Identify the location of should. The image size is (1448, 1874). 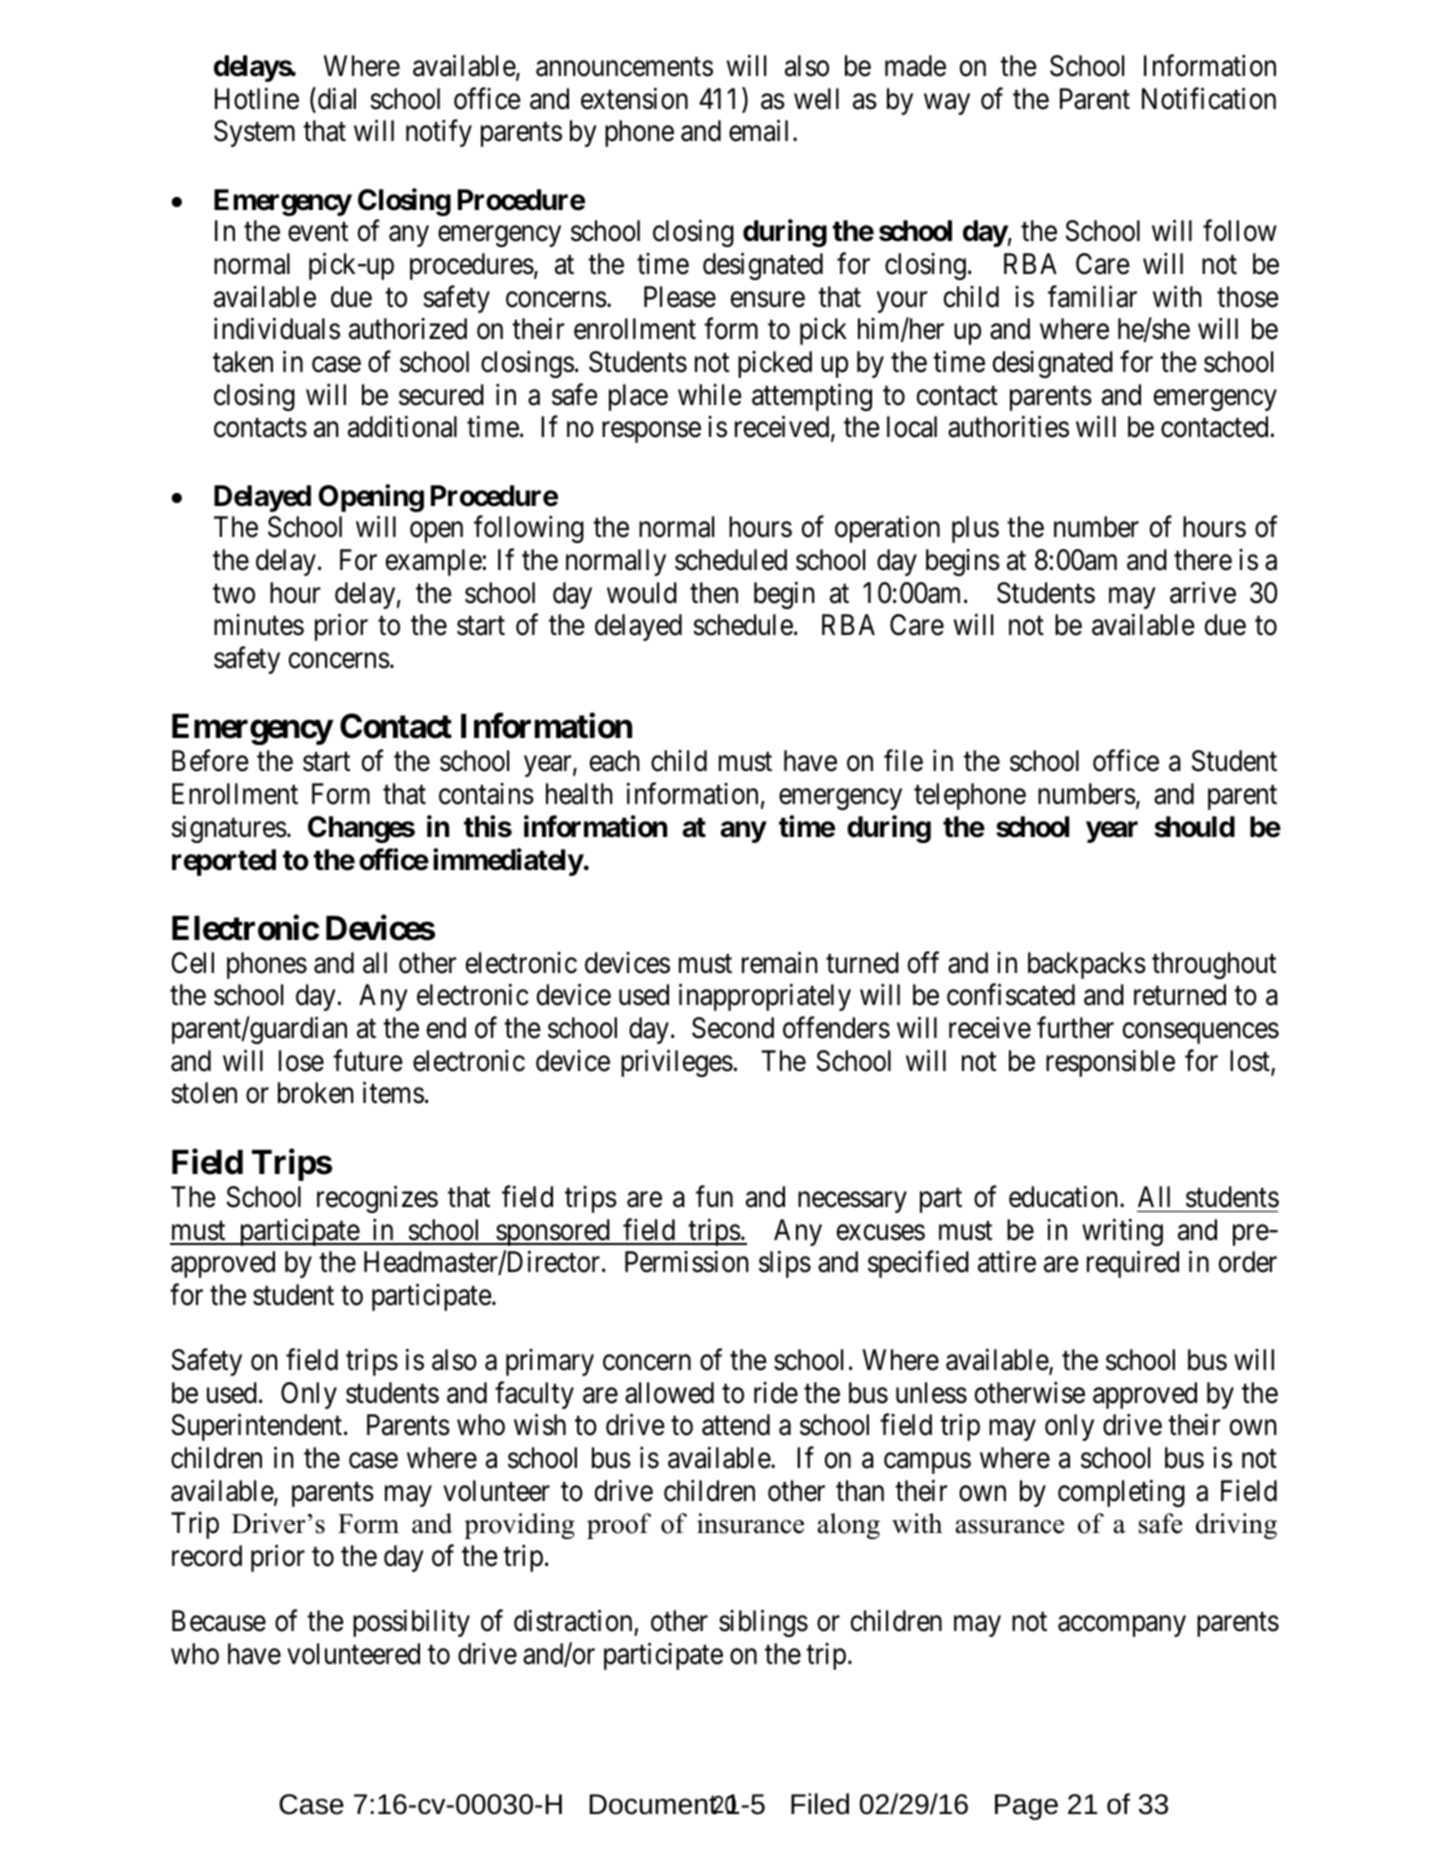
(1195, 827).
